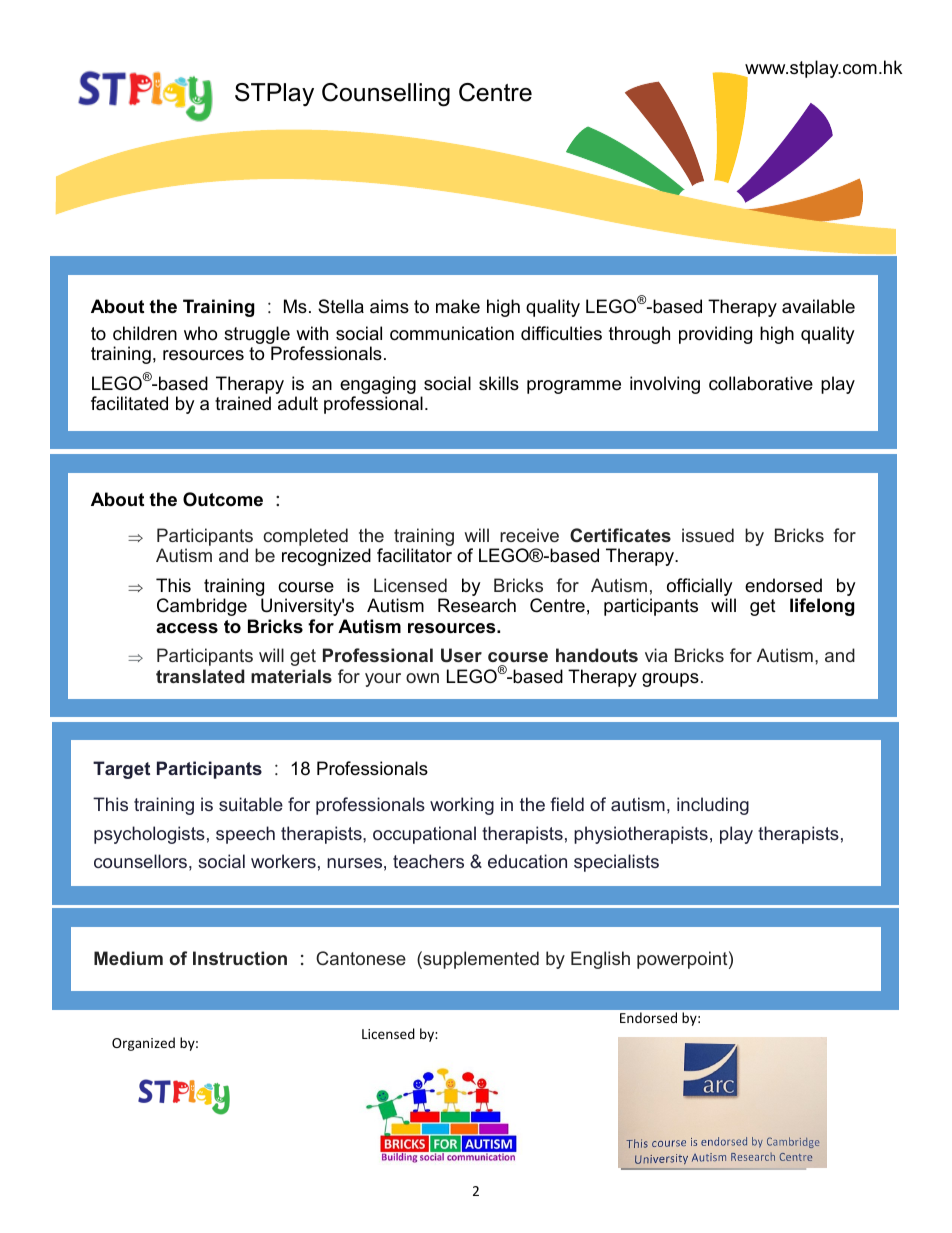 This page has height=1233, width=952. What do you see at coordinates (200, 333) in the page?
I see `who` at bounding box center [200, 333].
